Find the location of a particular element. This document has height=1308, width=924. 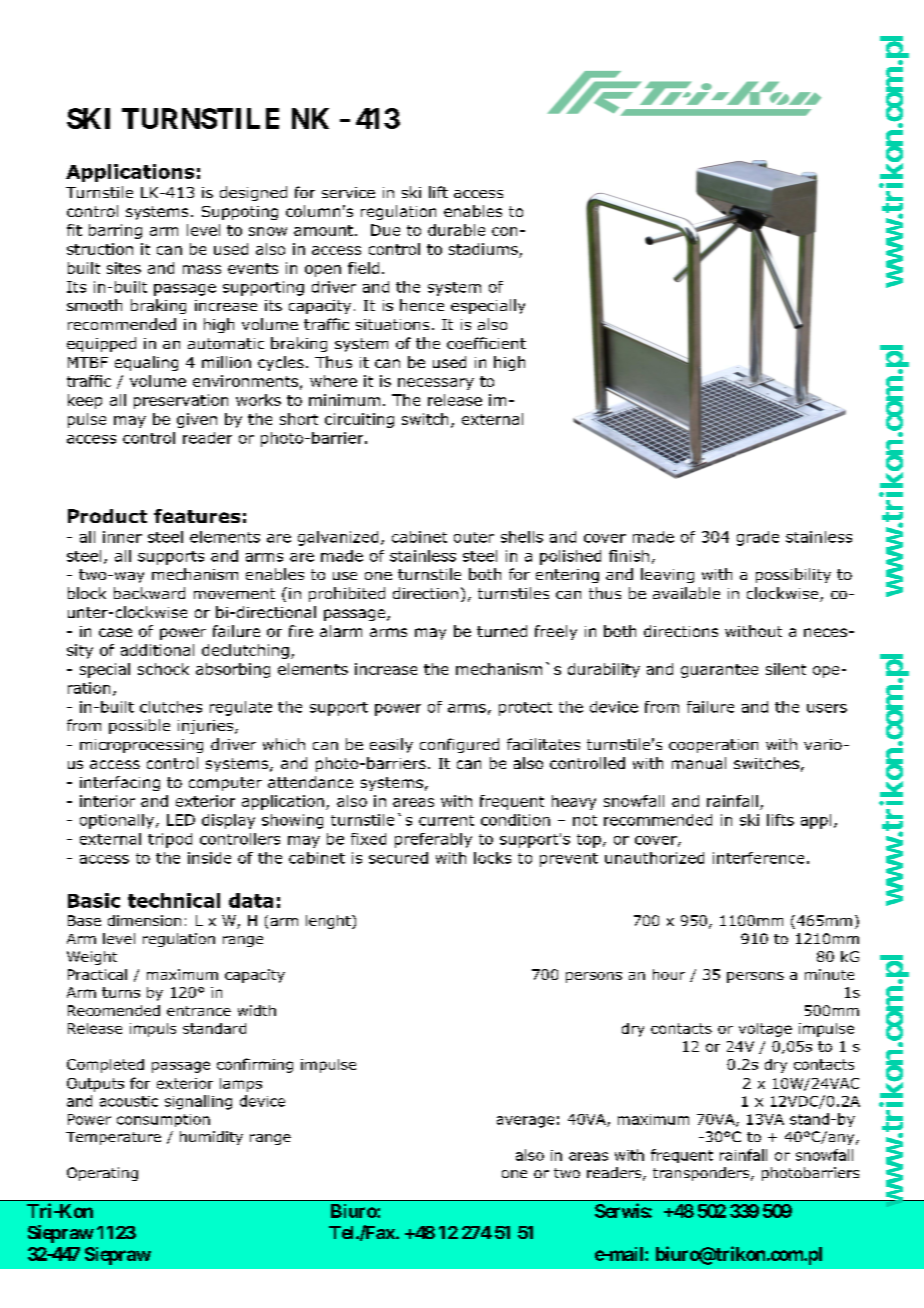

outer is located at coordinates (474, 537).
